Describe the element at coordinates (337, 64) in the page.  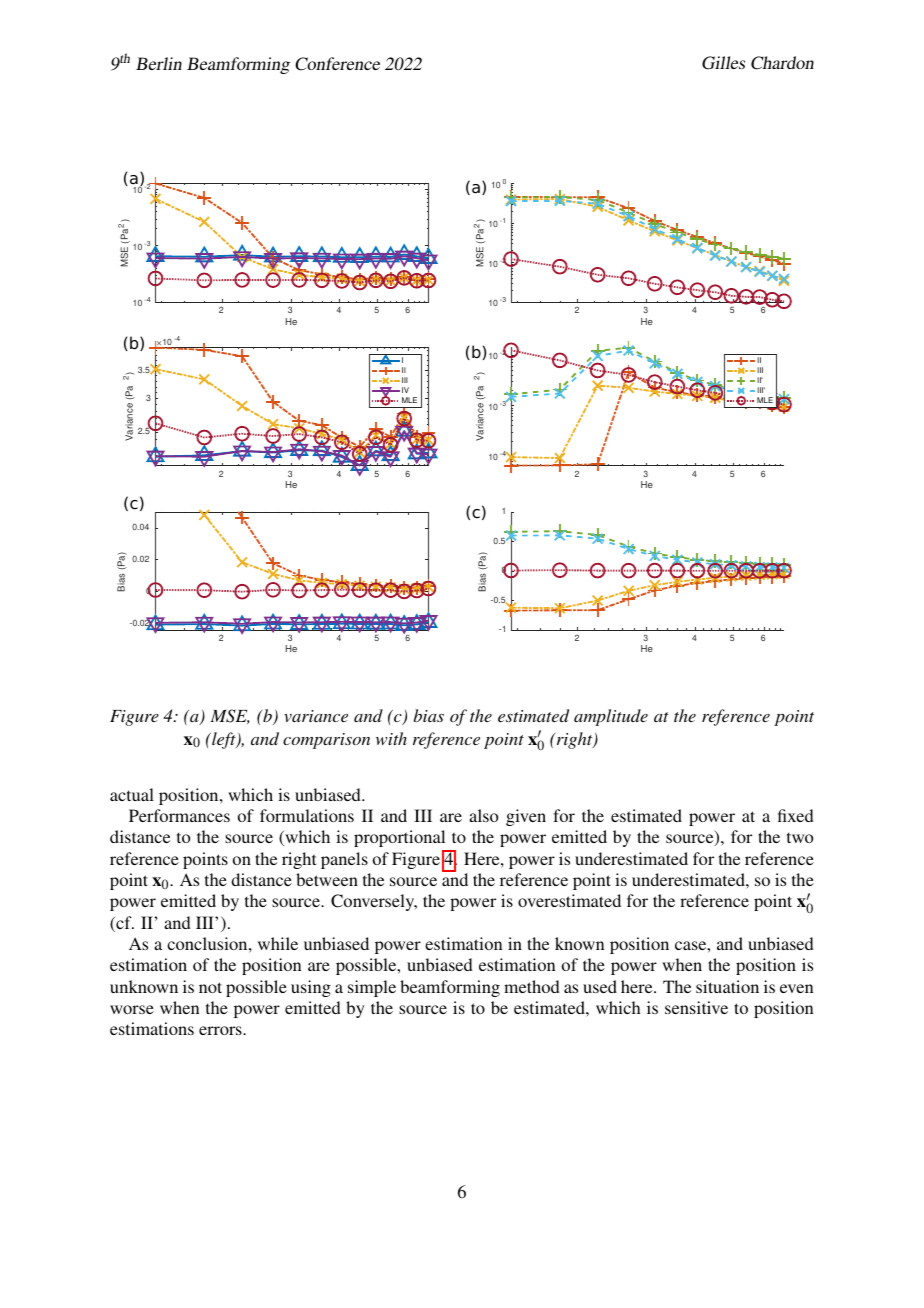
I see `Conference` at that location.
